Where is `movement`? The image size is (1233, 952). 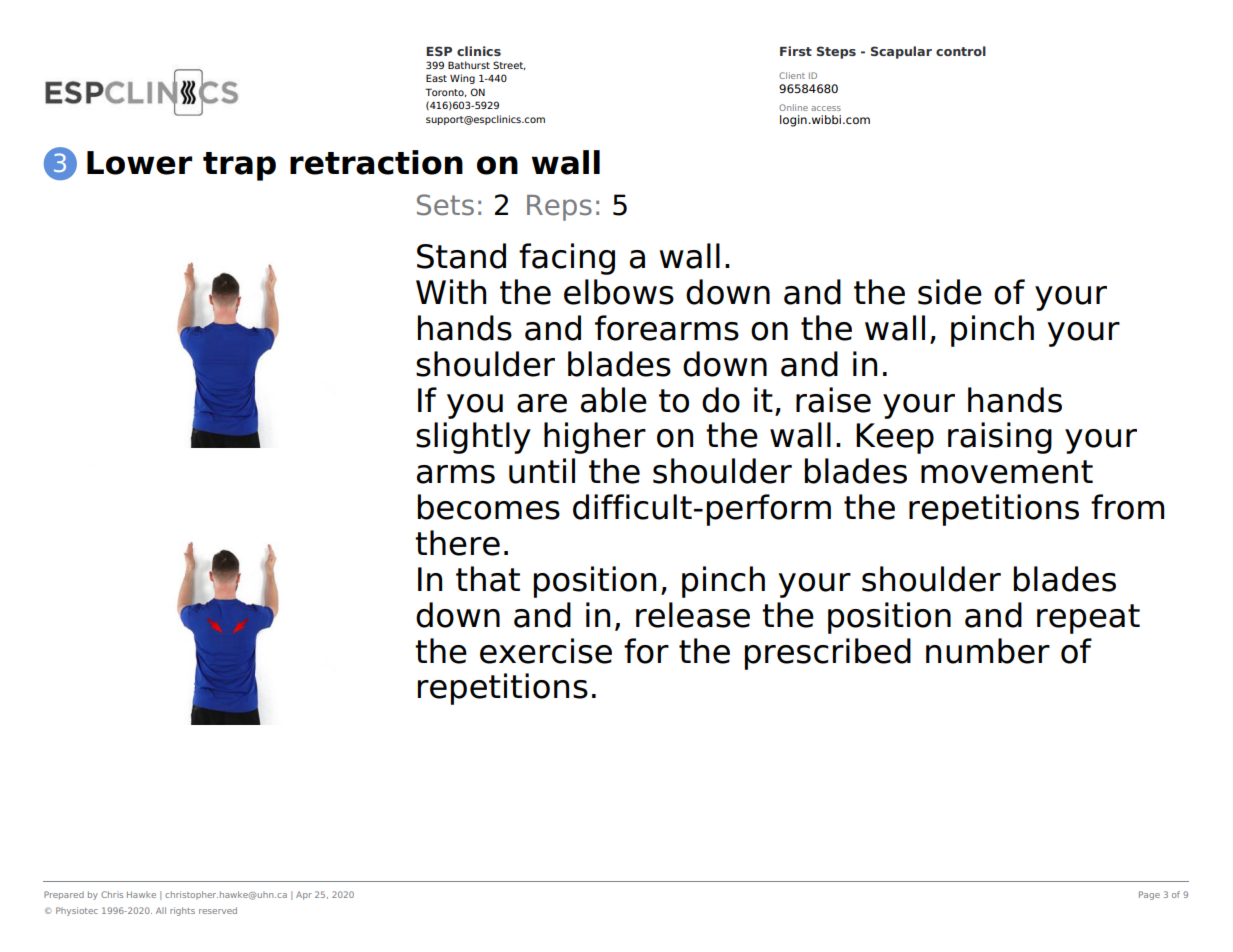 movement is located at coordinates (1007, 472).
